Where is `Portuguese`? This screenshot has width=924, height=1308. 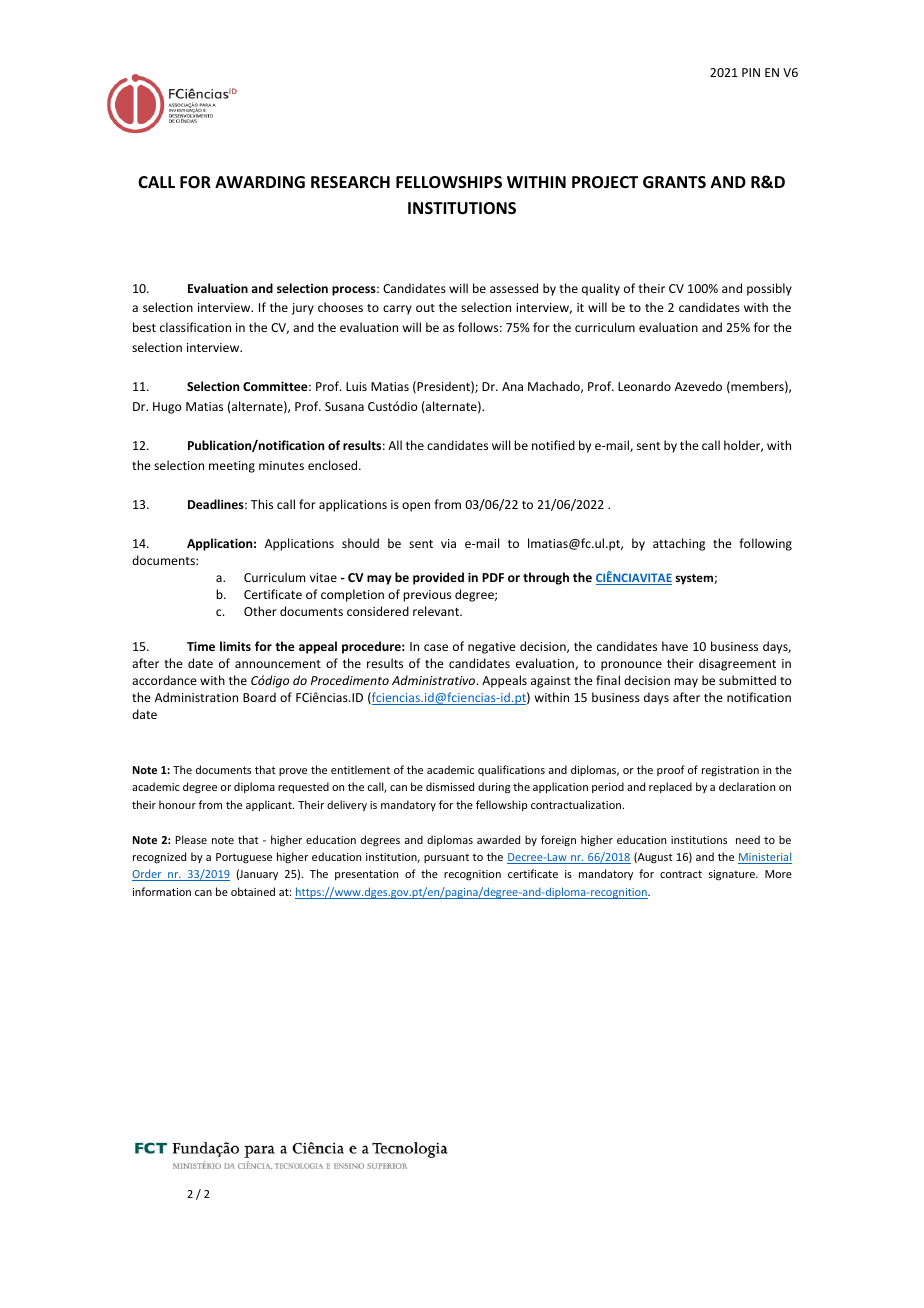
Portuguese is located at coordinates (244, 858).
